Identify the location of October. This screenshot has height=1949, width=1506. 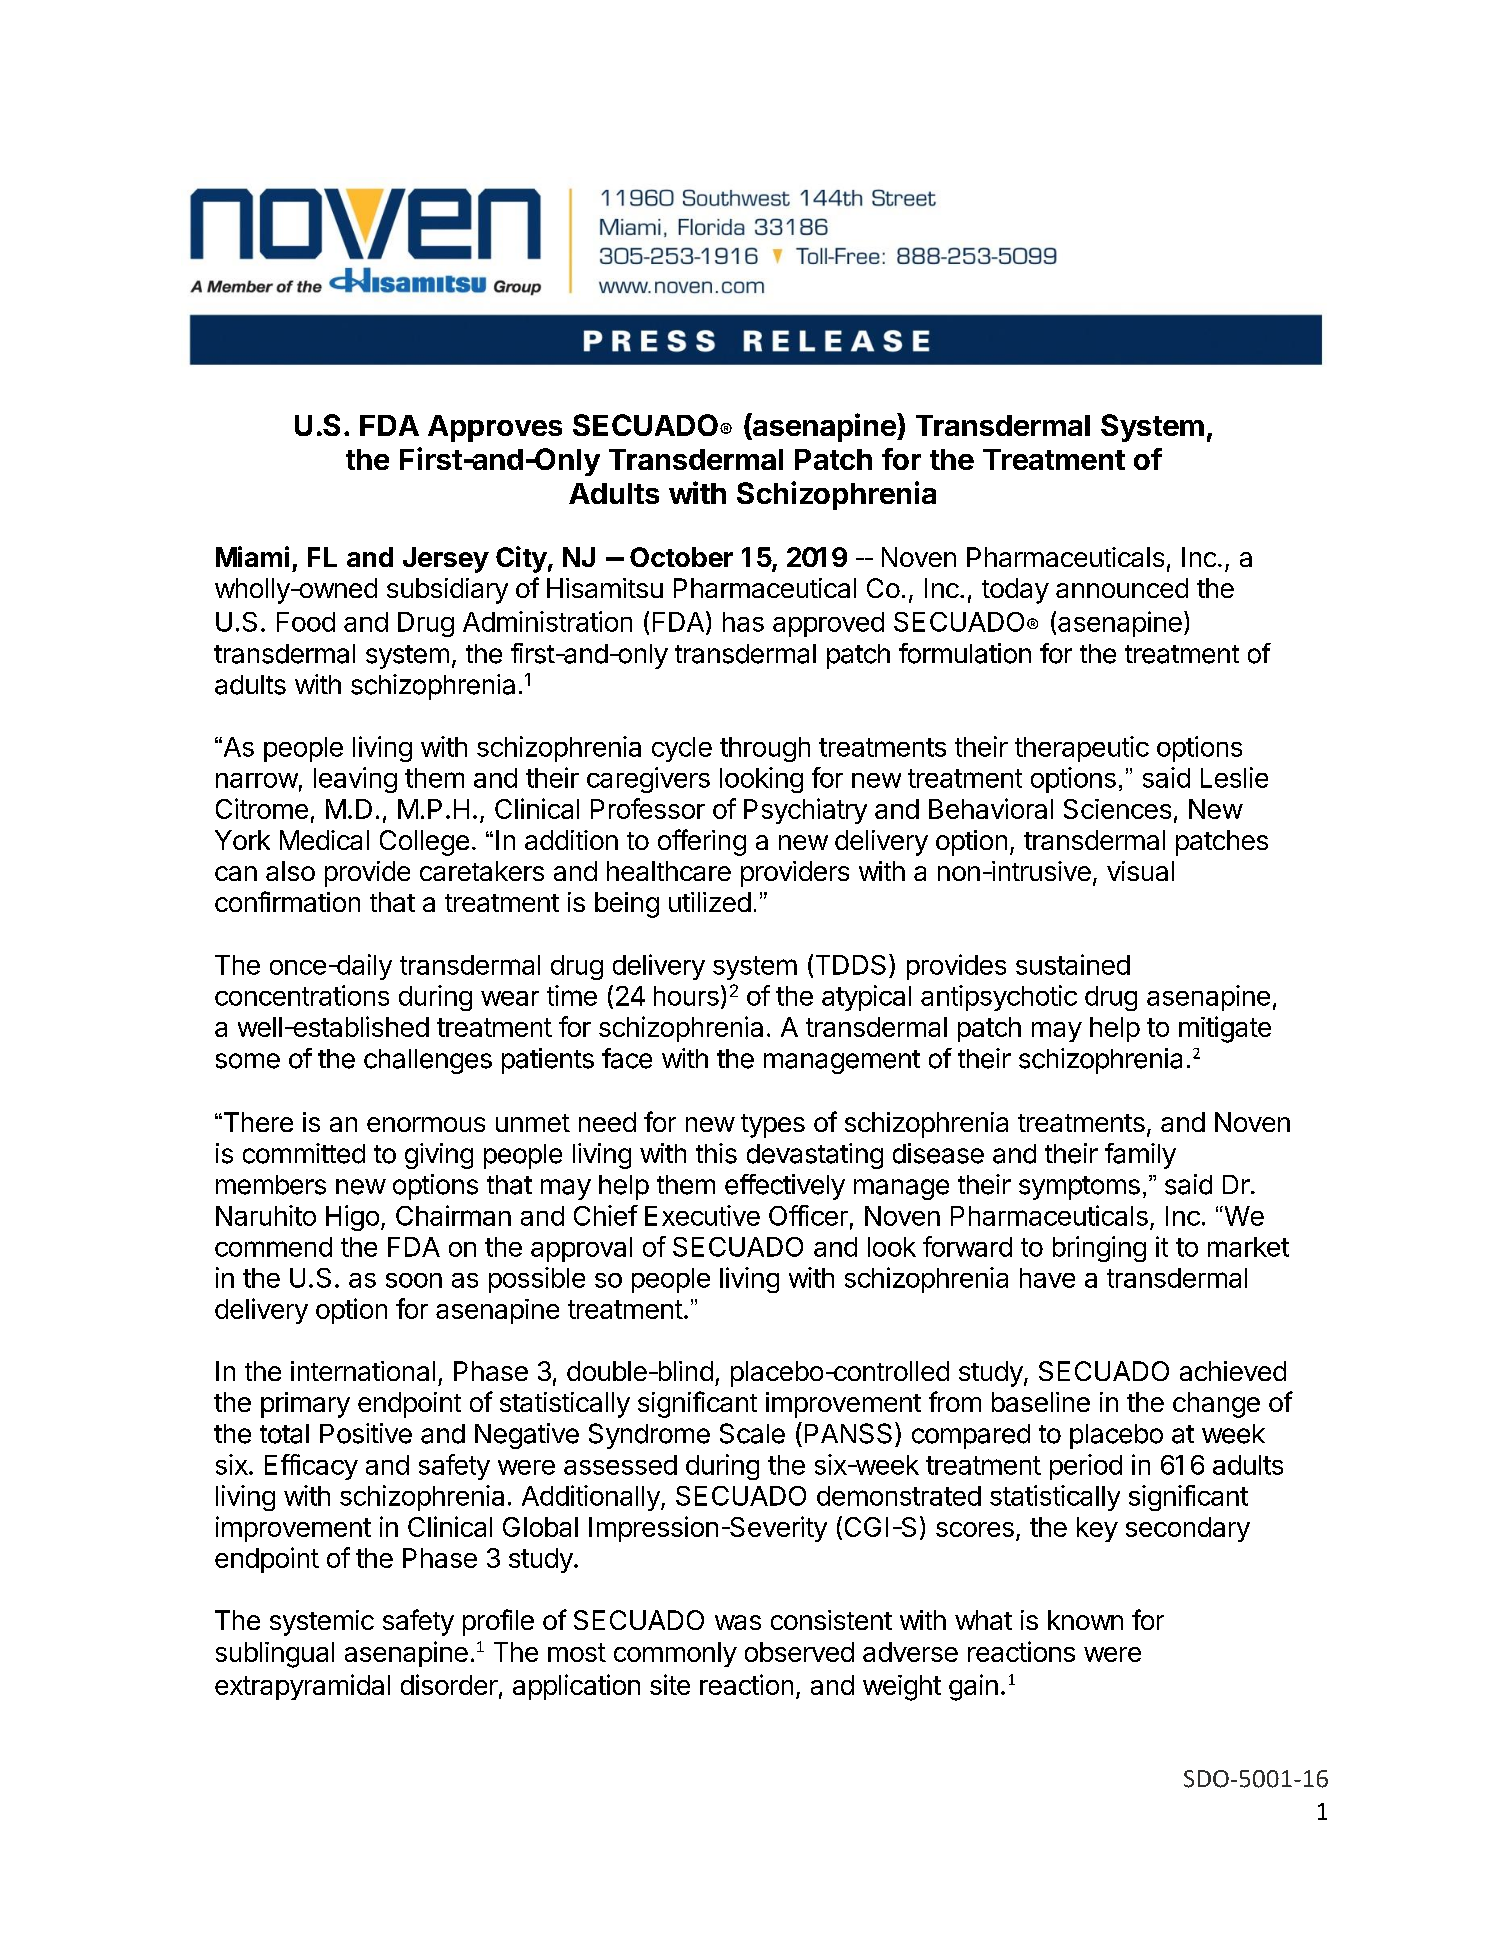
(681, 557).
